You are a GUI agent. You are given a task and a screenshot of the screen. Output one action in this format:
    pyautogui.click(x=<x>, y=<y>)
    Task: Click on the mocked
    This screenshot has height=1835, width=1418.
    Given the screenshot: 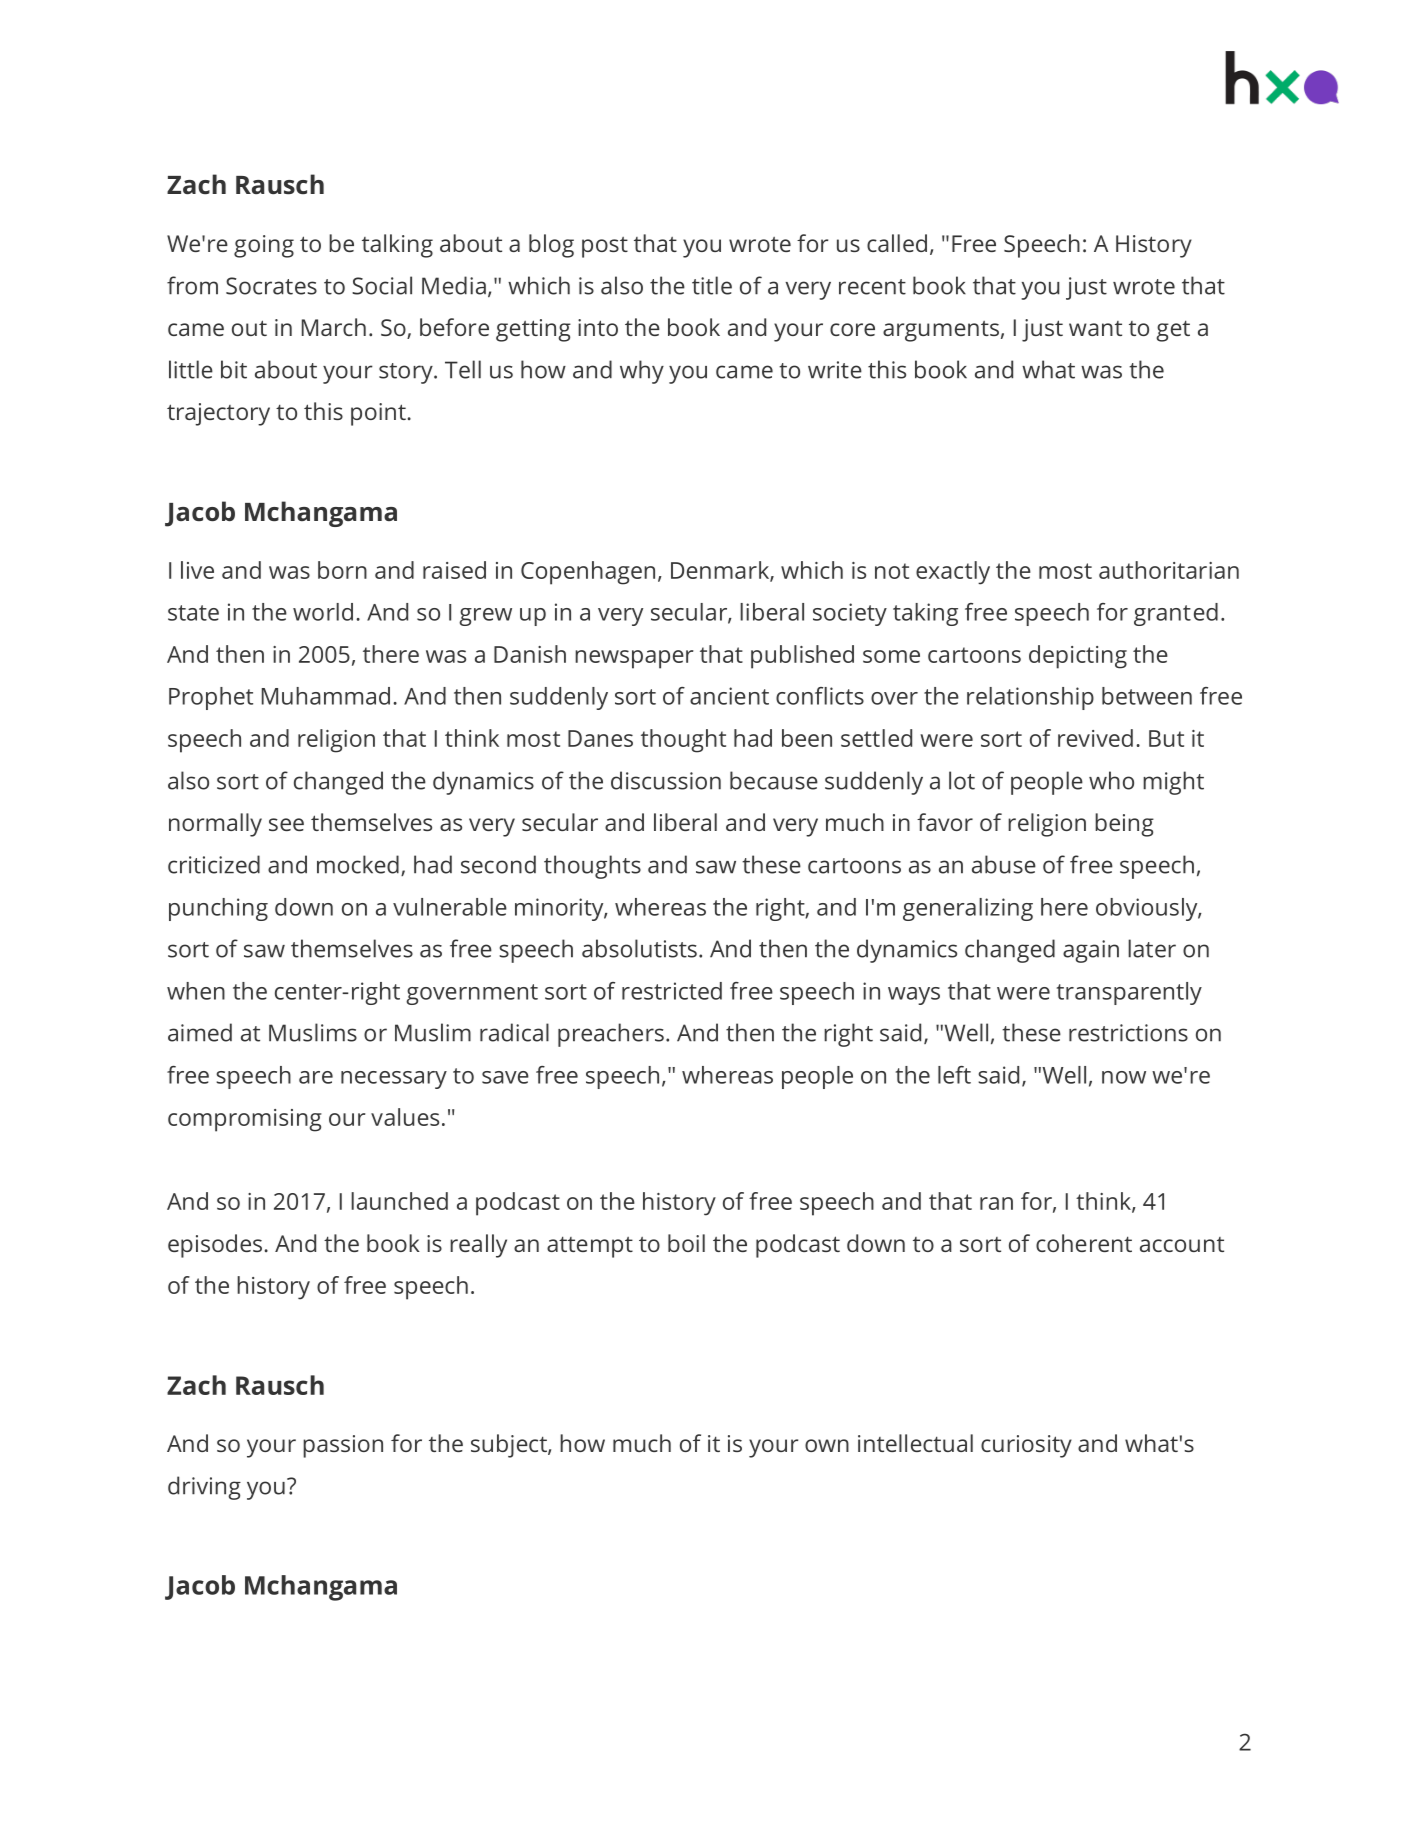 What is the action you would take?
    pyautogui.click(x=358, y=864)
